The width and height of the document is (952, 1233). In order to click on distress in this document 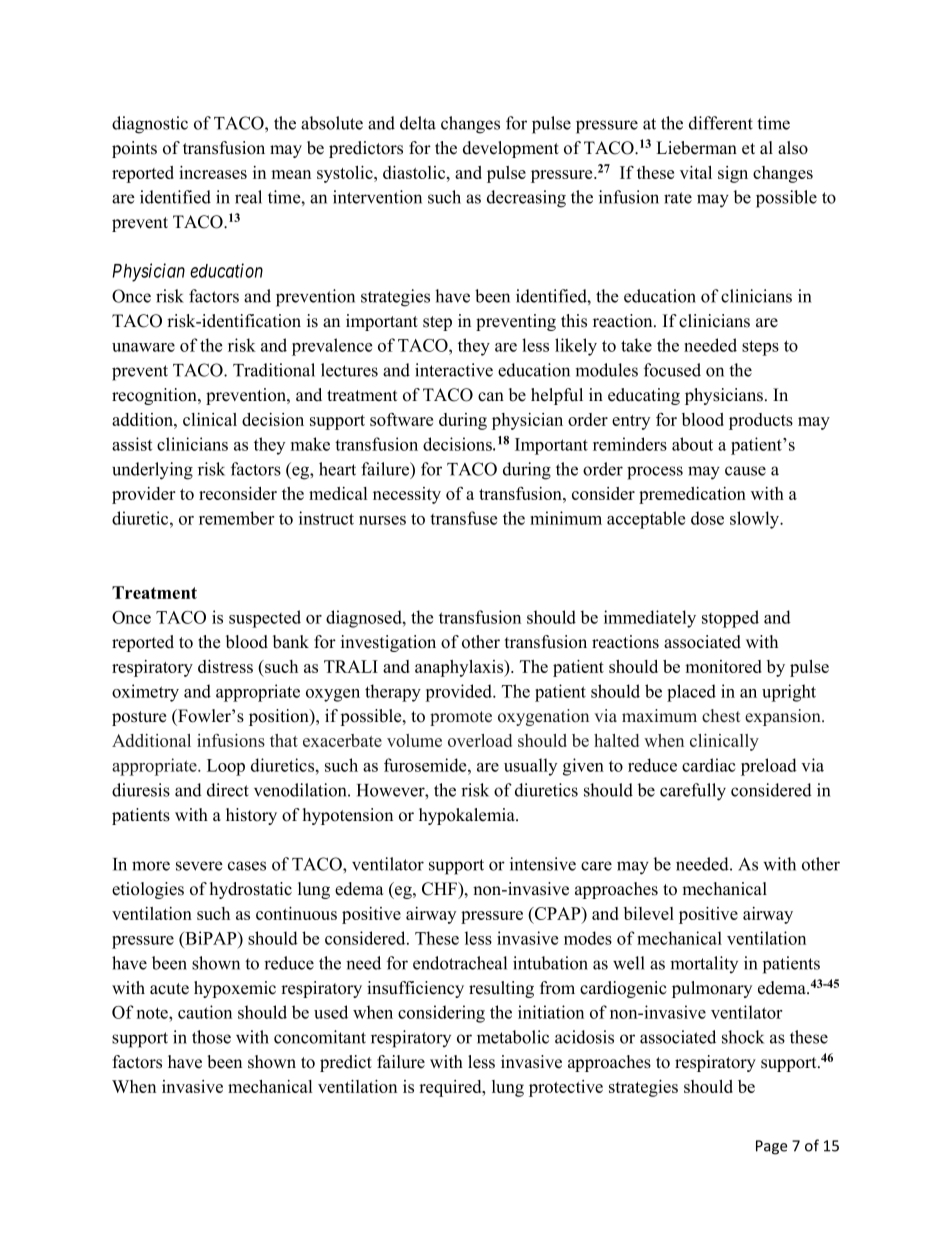, I will do `click(225, 666)`.
